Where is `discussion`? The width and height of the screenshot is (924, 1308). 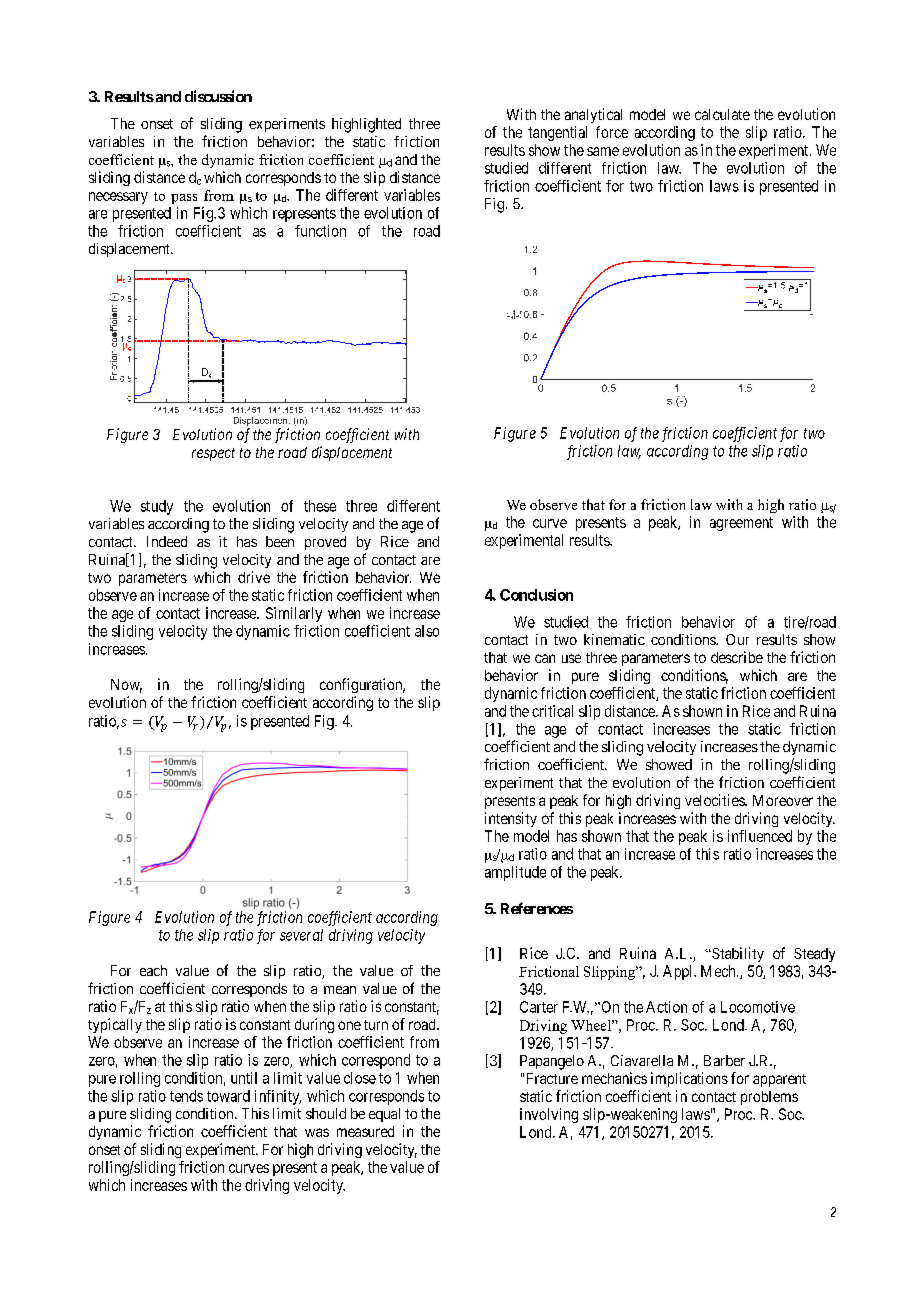
discussion is located at coordinates (218, 96).
